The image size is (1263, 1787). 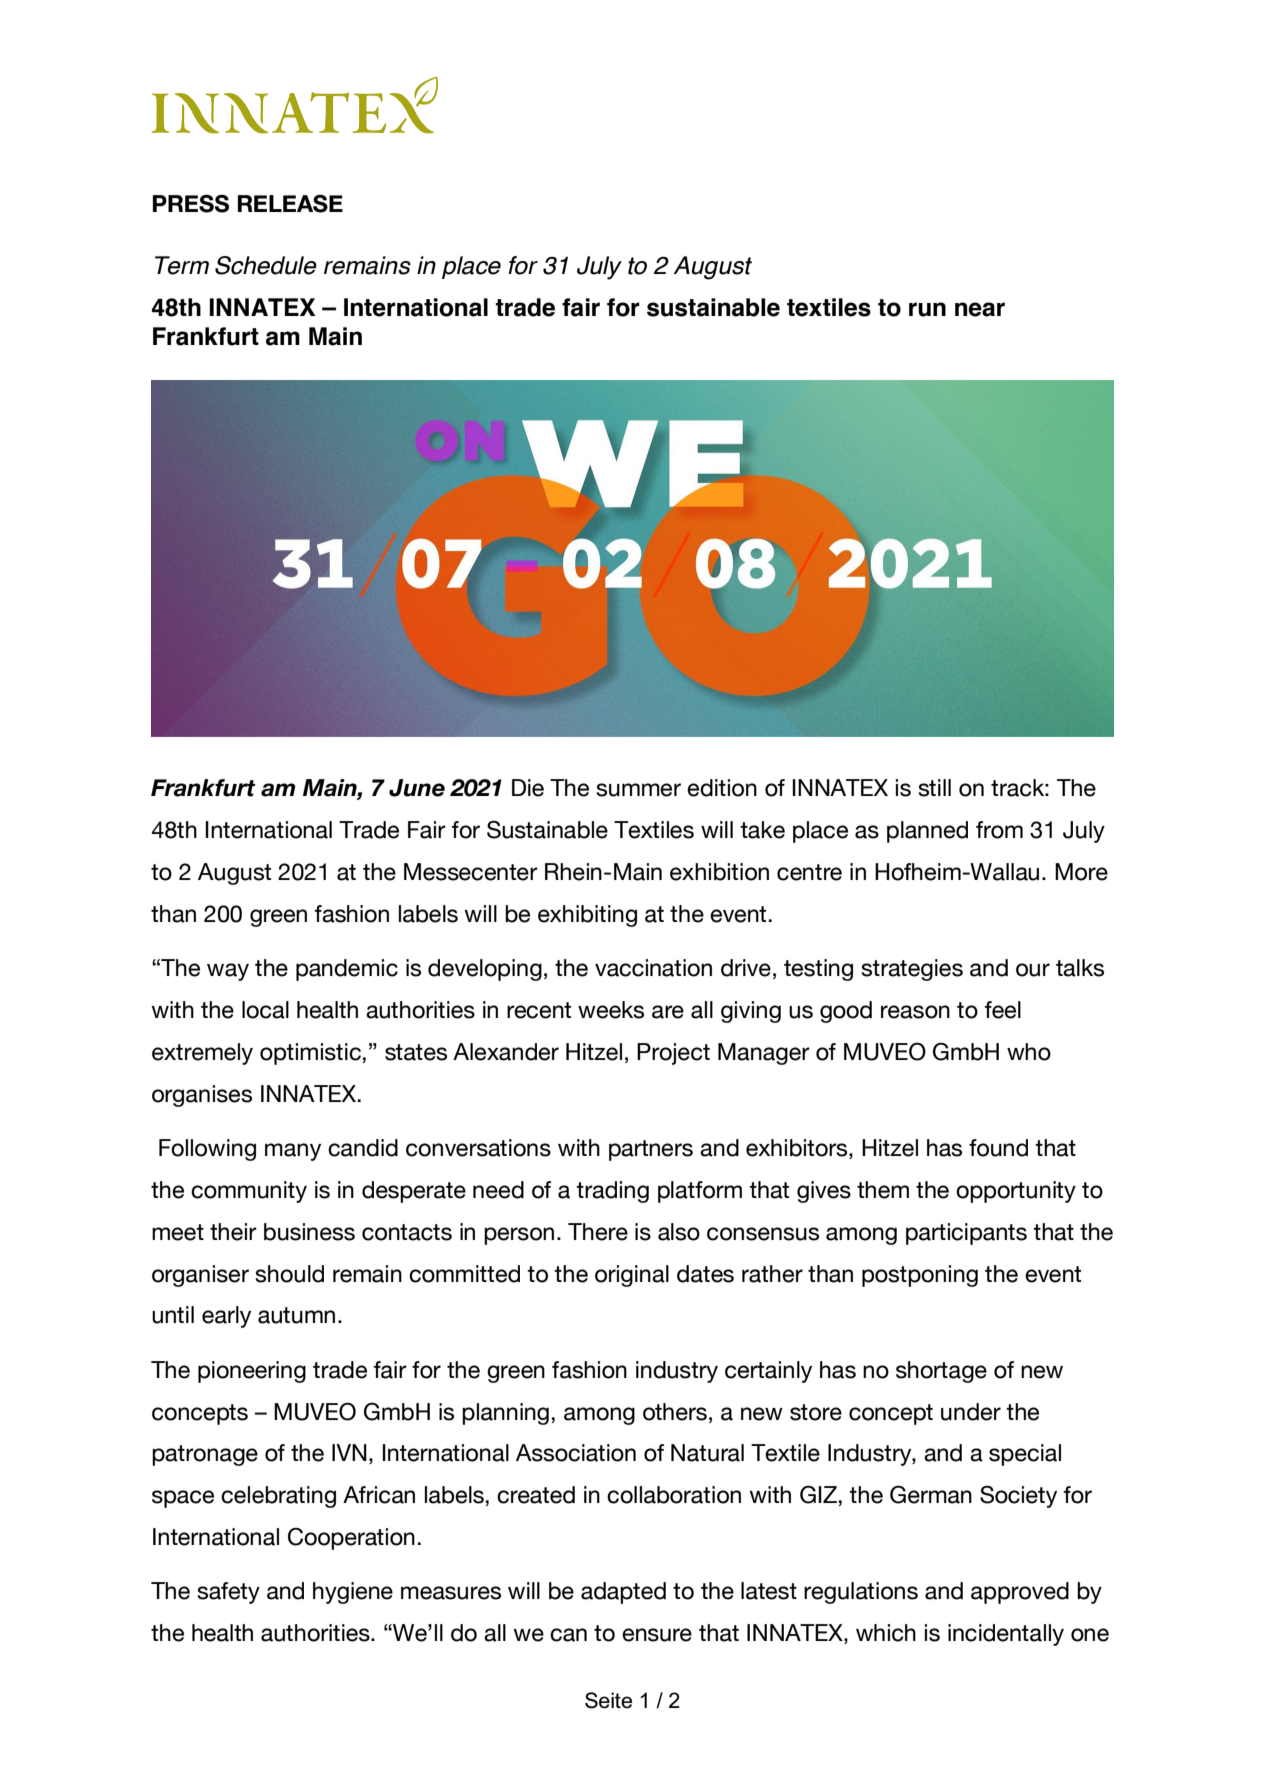 I want to click on still, so click(x=934, y=788).
